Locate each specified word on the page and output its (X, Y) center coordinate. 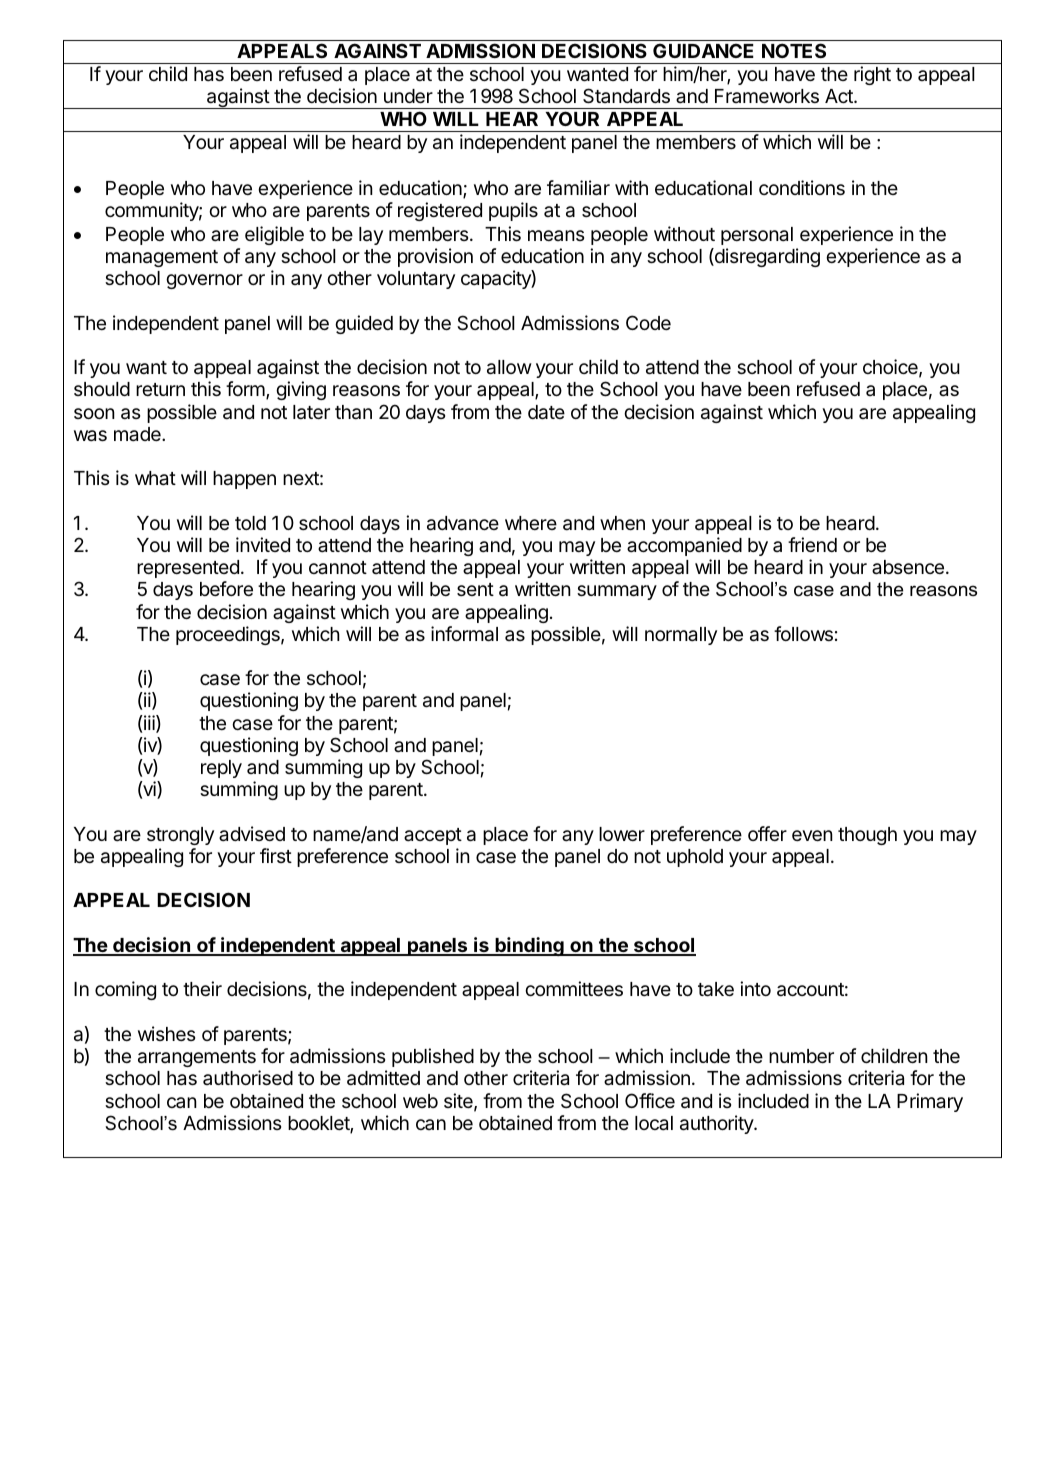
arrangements (197, 1058)
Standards (626, 96)
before (226, 588)
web (420, 1101)
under (408, 96)
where (531, 523)
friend (812, 544)
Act (840, 96)
